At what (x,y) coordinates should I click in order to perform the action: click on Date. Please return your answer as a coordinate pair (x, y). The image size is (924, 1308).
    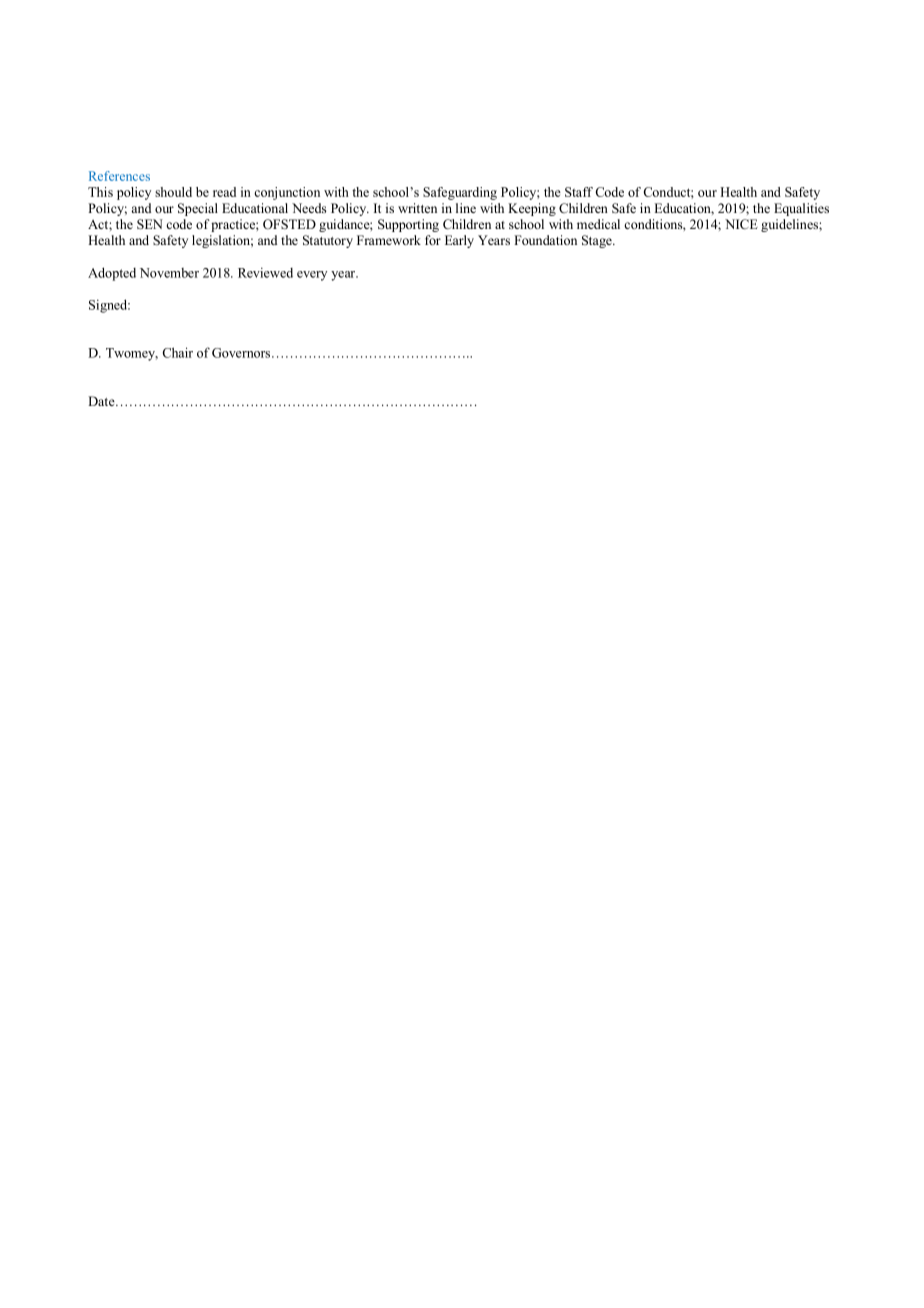
    Looking at the image, I should click on (102, 401).
